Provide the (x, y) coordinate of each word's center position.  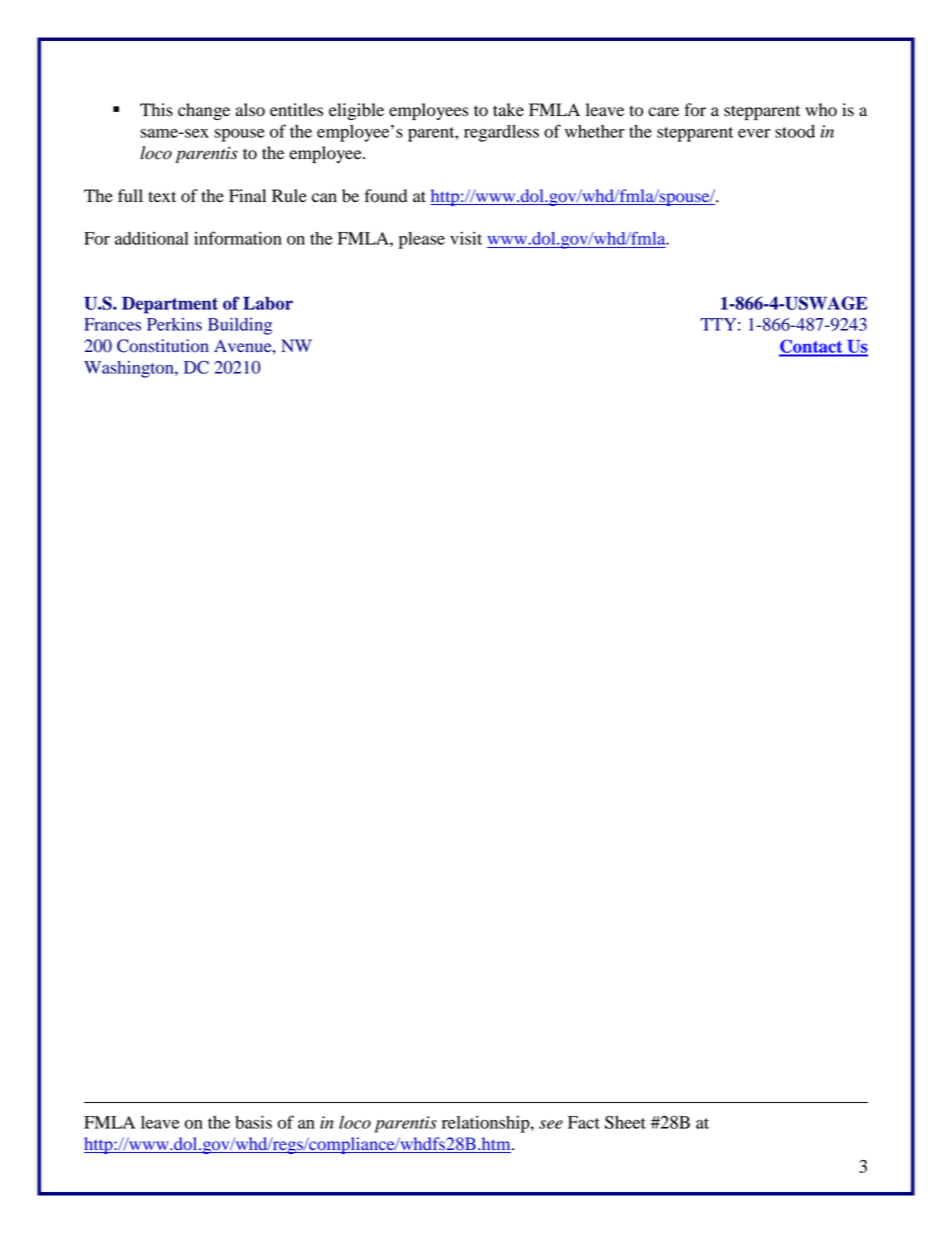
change (204, 111)
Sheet (625, 1122)
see (551, 1124)
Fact (584, 1122)
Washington (130, 369)
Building (240, 326)
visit (466, 238)
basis (253, 1122)
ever (754, 133)
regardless (501, 133)
